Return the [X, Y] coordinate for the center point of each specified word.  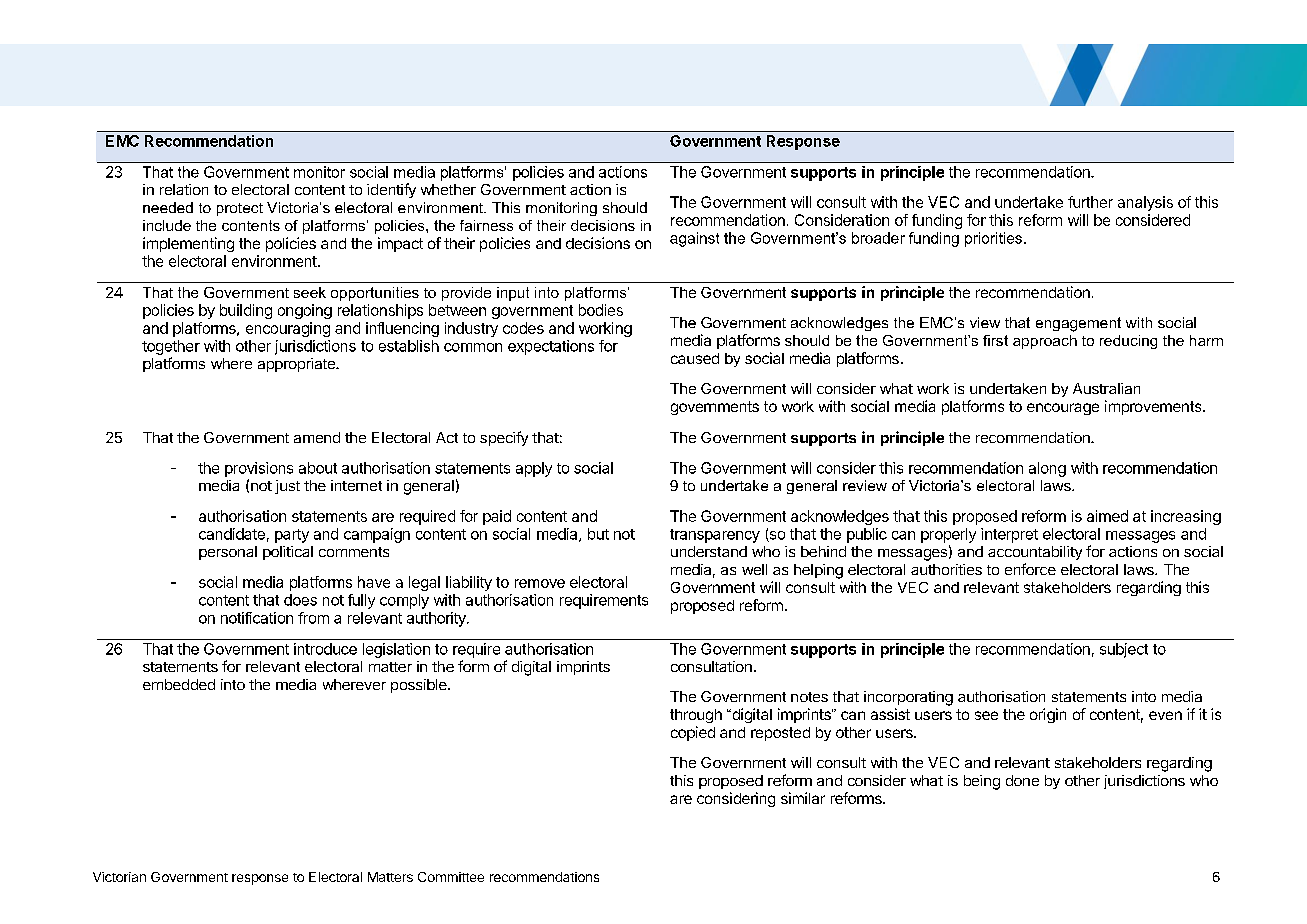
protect [240, 209]
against [694, 239]
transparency [715, 536]
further [1090, 202]
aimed [1107, 516]
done [1022, 780]
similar [803, 798]
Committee [451, 877]
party [292, 536]
